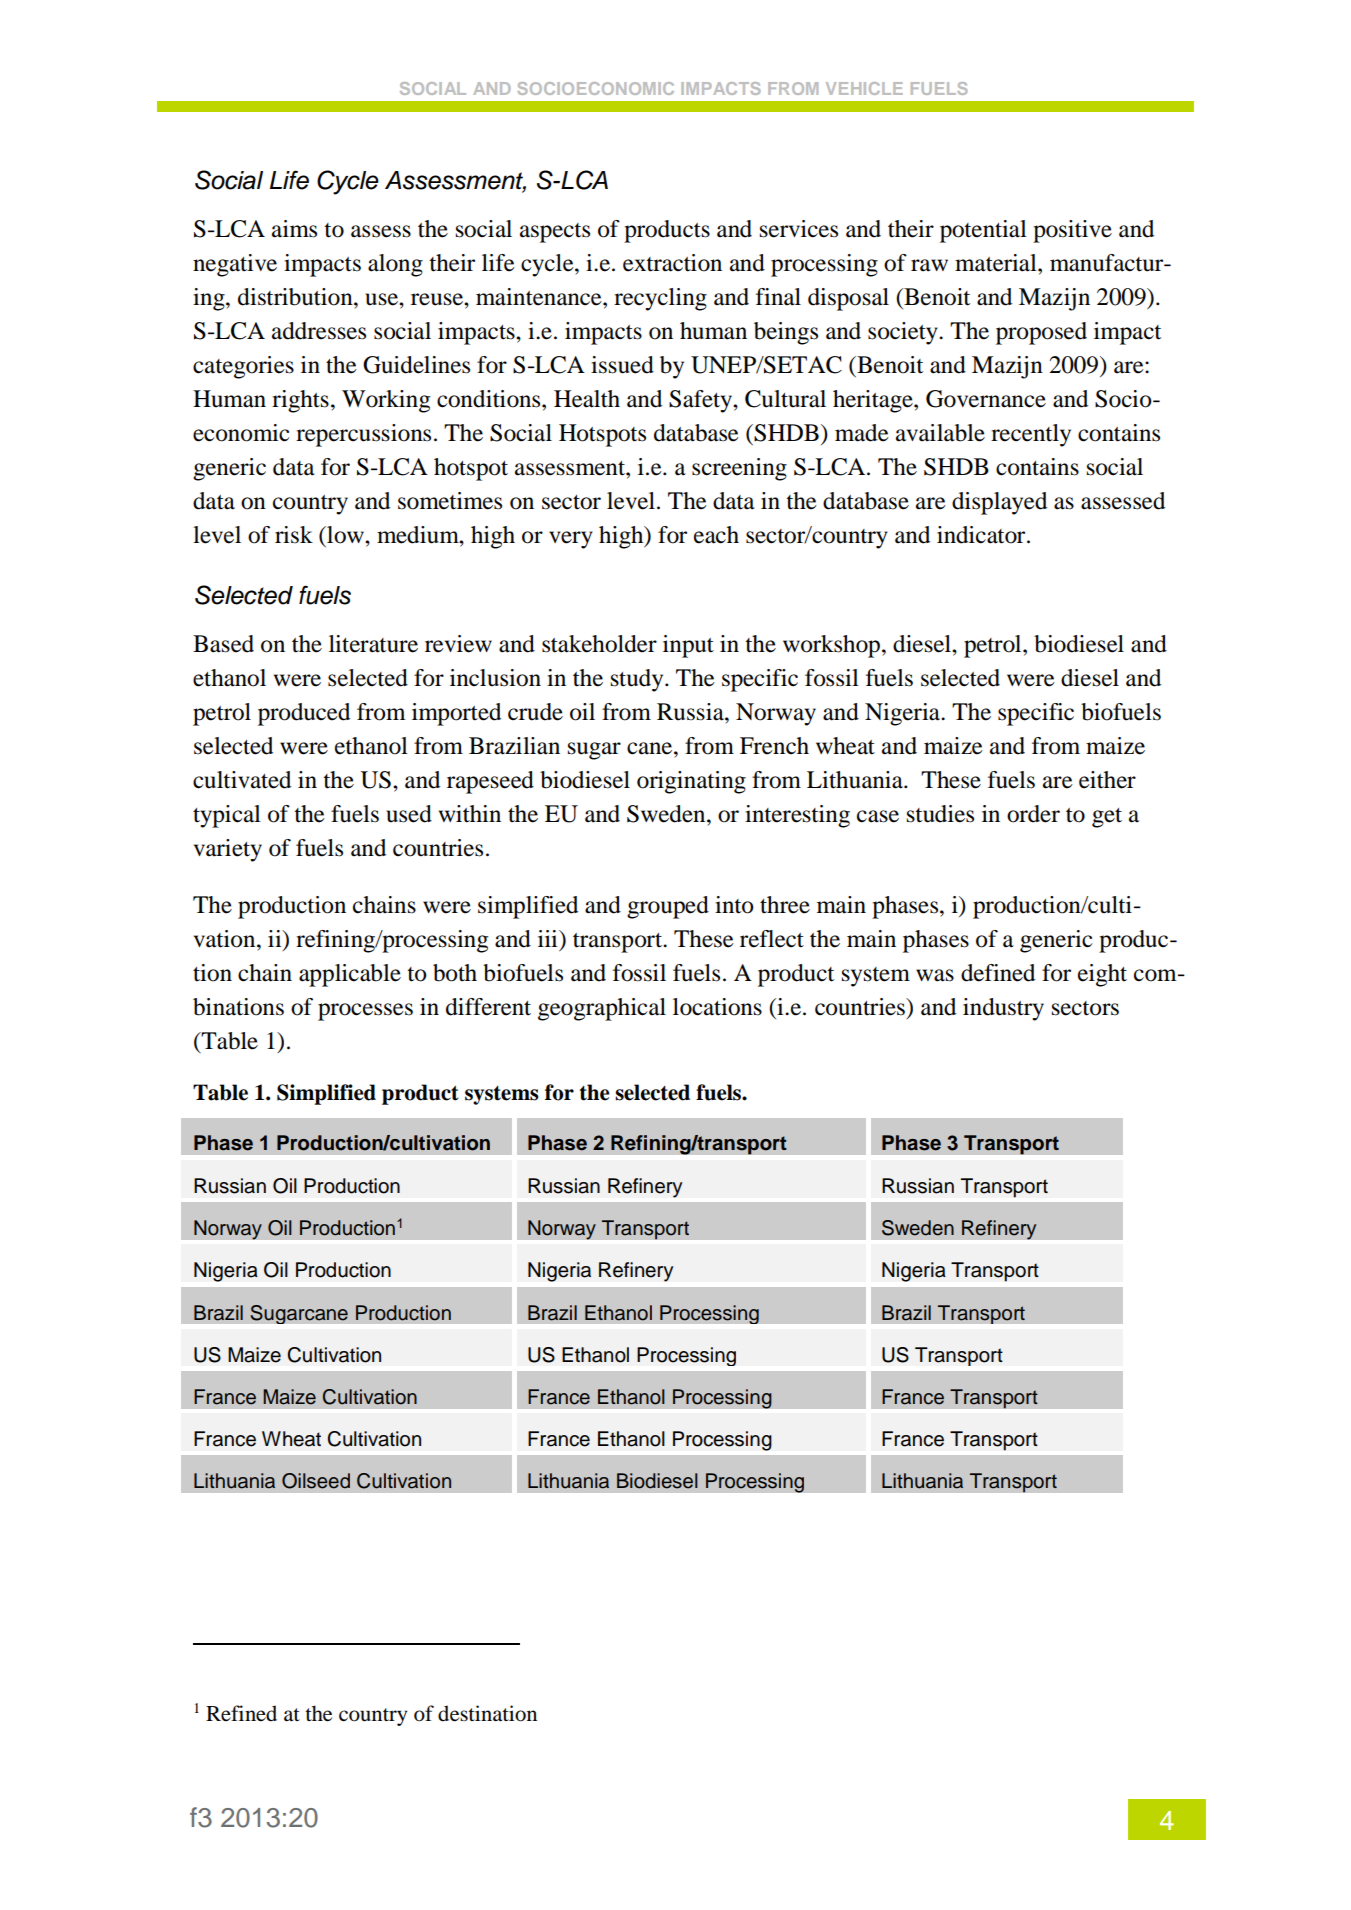 This screenshot has height=1910, width=1351. I want to click on potential, so click(983, 231).
